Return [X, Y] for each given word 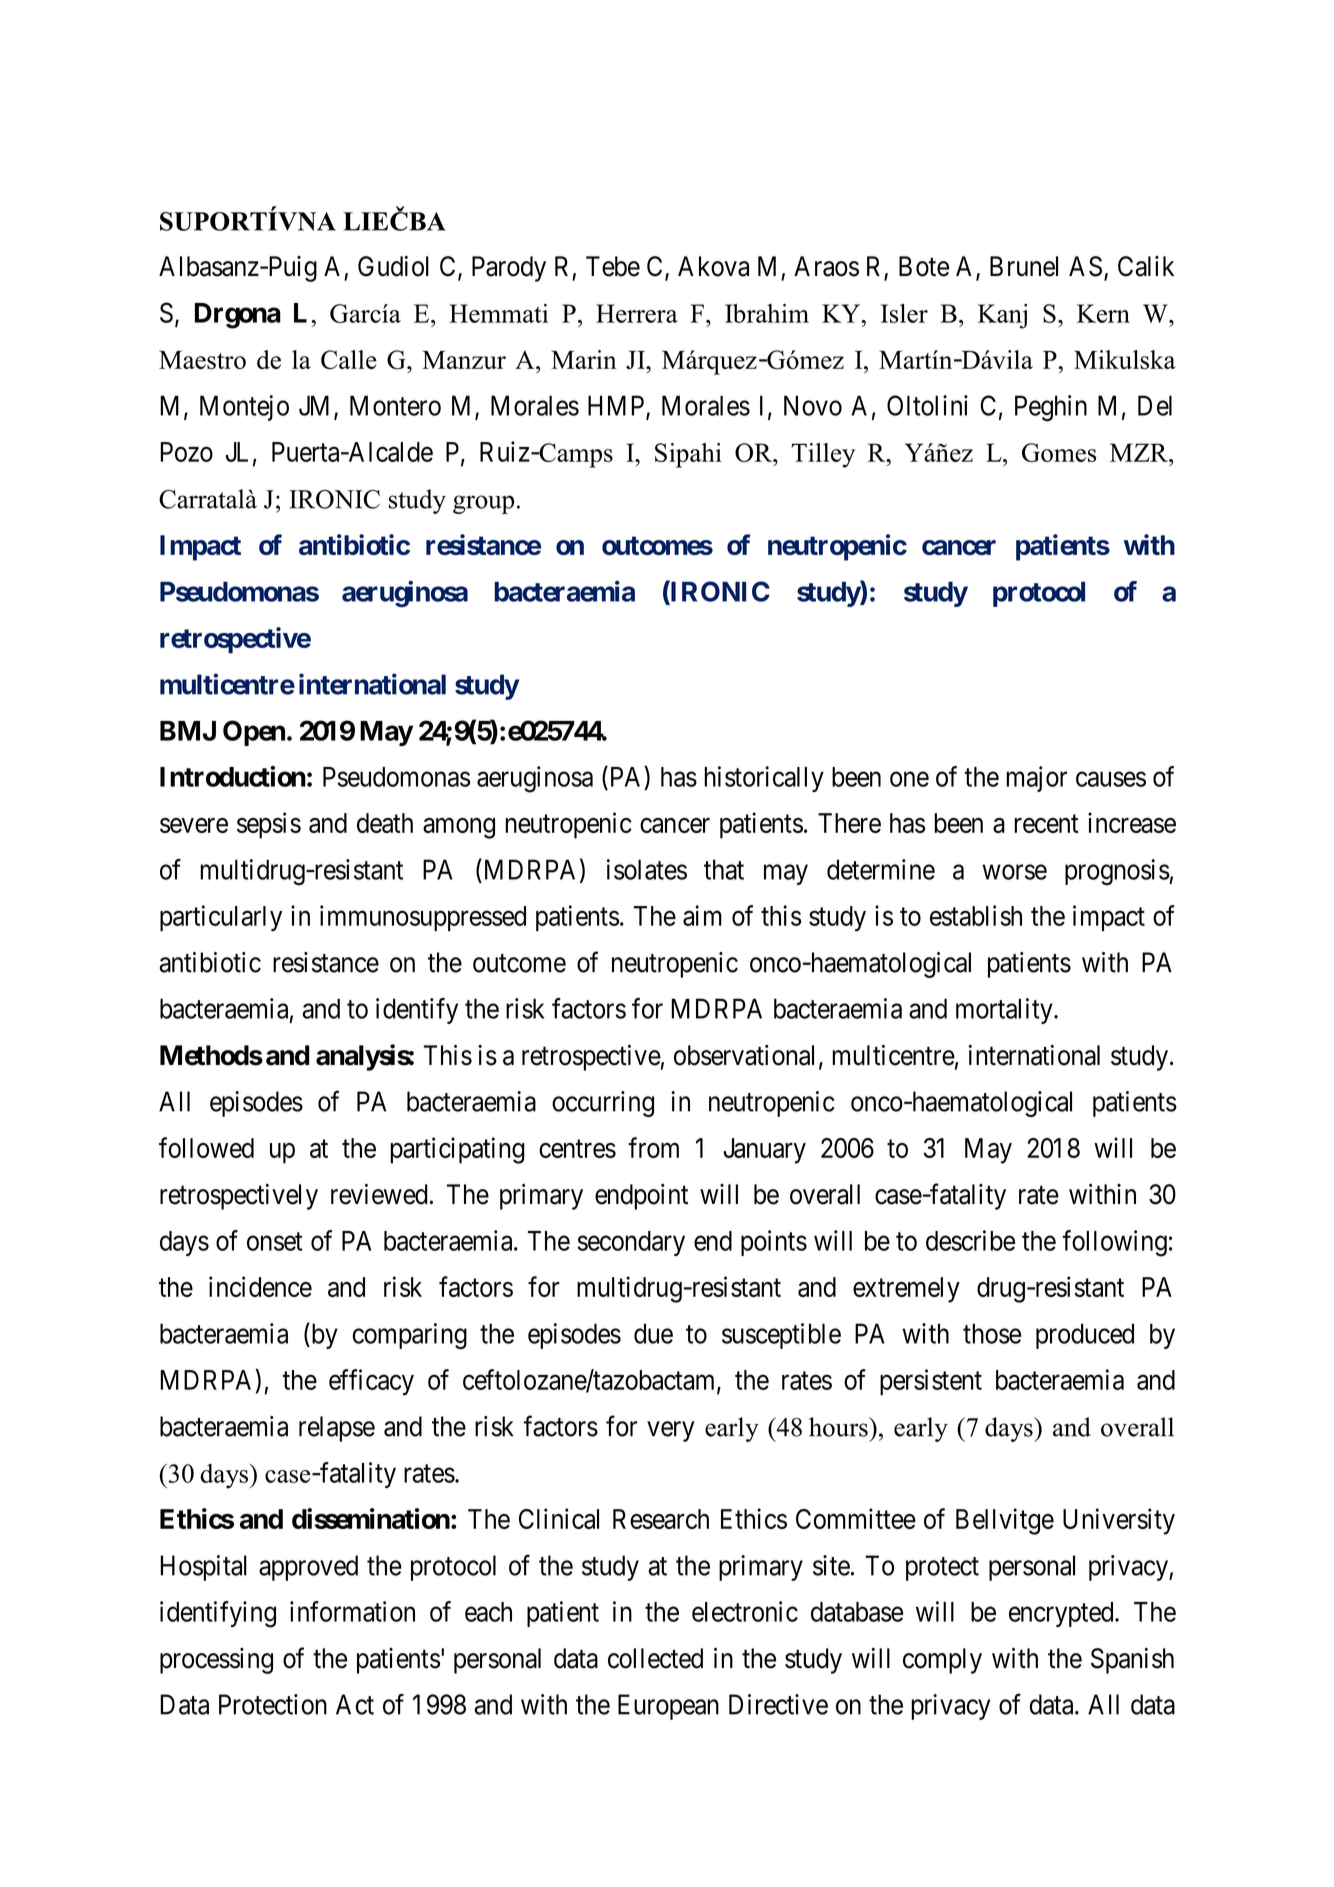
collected [655, 1658]
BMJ [188, 731]
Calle [349, 359]
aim [702, 915]
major [1036, 779]
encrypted [1062, 1614]
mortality [1005, 1011]
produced [1085, 1336]
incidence [260, 1286]
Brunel [1024, 266]
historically [764, 779]
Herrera [637, 313]
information [352, 1611]
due [653, 1333]
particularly [221, 918]
